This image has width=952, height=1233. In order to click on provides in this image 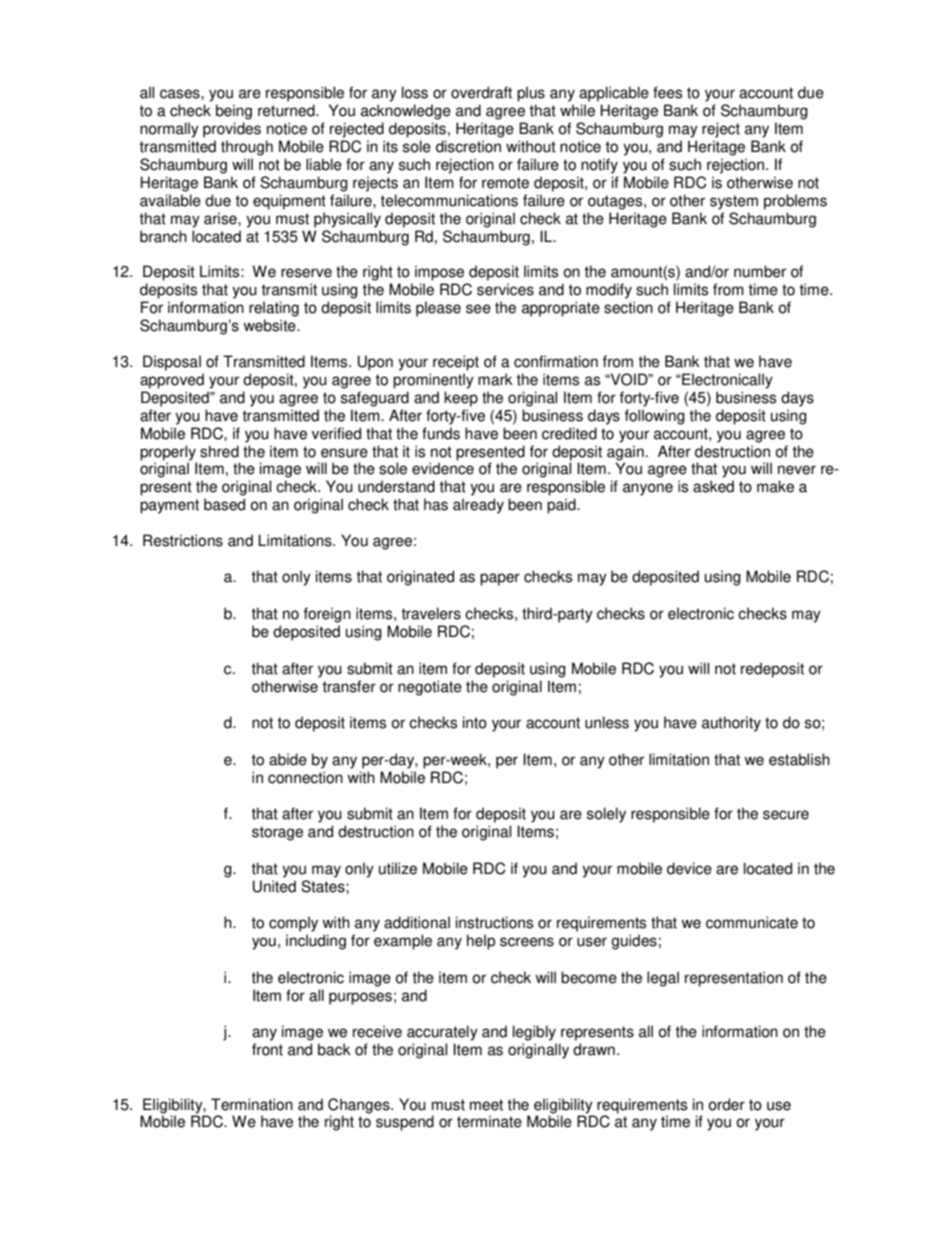, I will do `click(232, 130)`.
